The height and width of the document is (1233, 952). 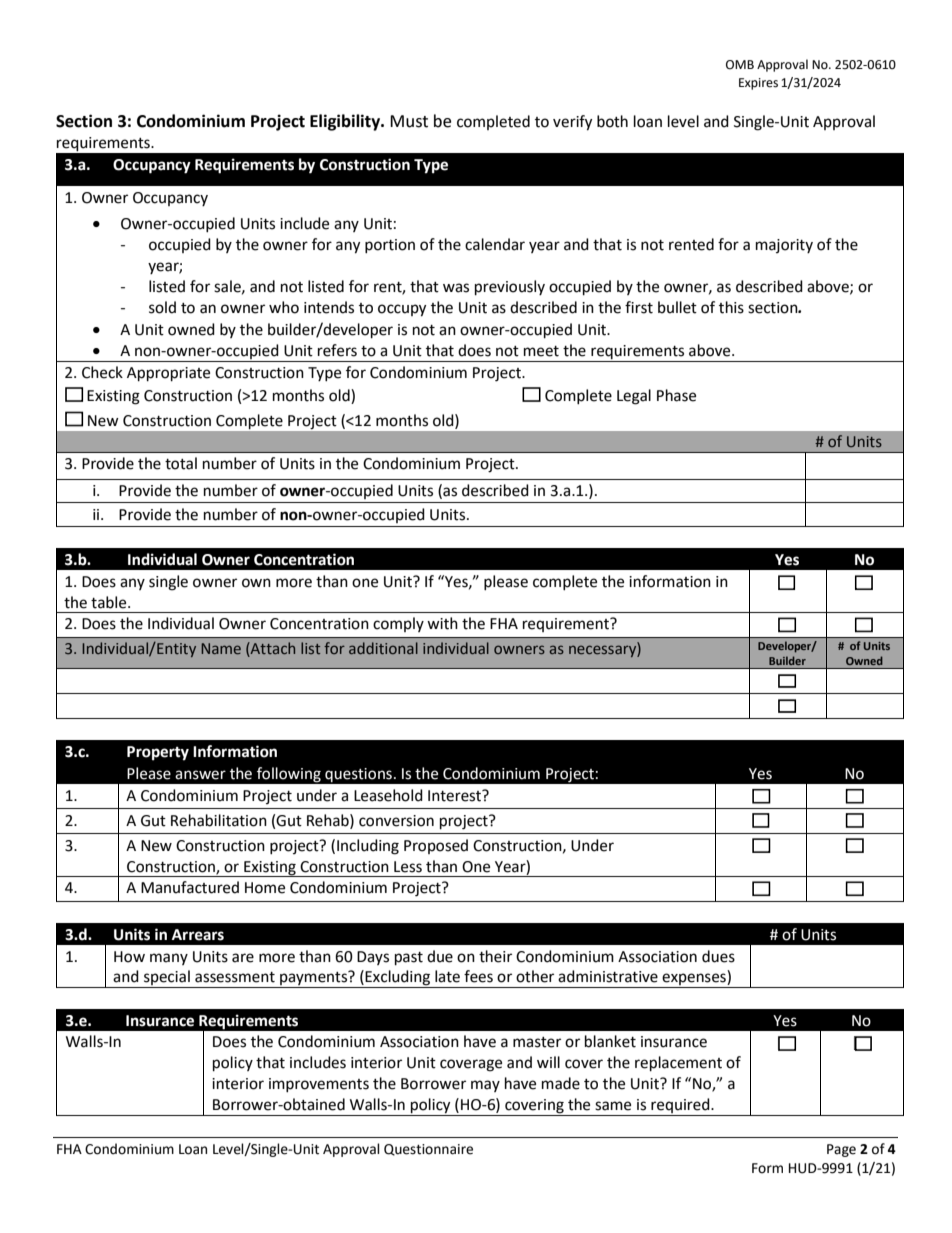 What do you see at coordinates (680, 1107) in the document?
I see `required` at bounding box center [680, 1107].
